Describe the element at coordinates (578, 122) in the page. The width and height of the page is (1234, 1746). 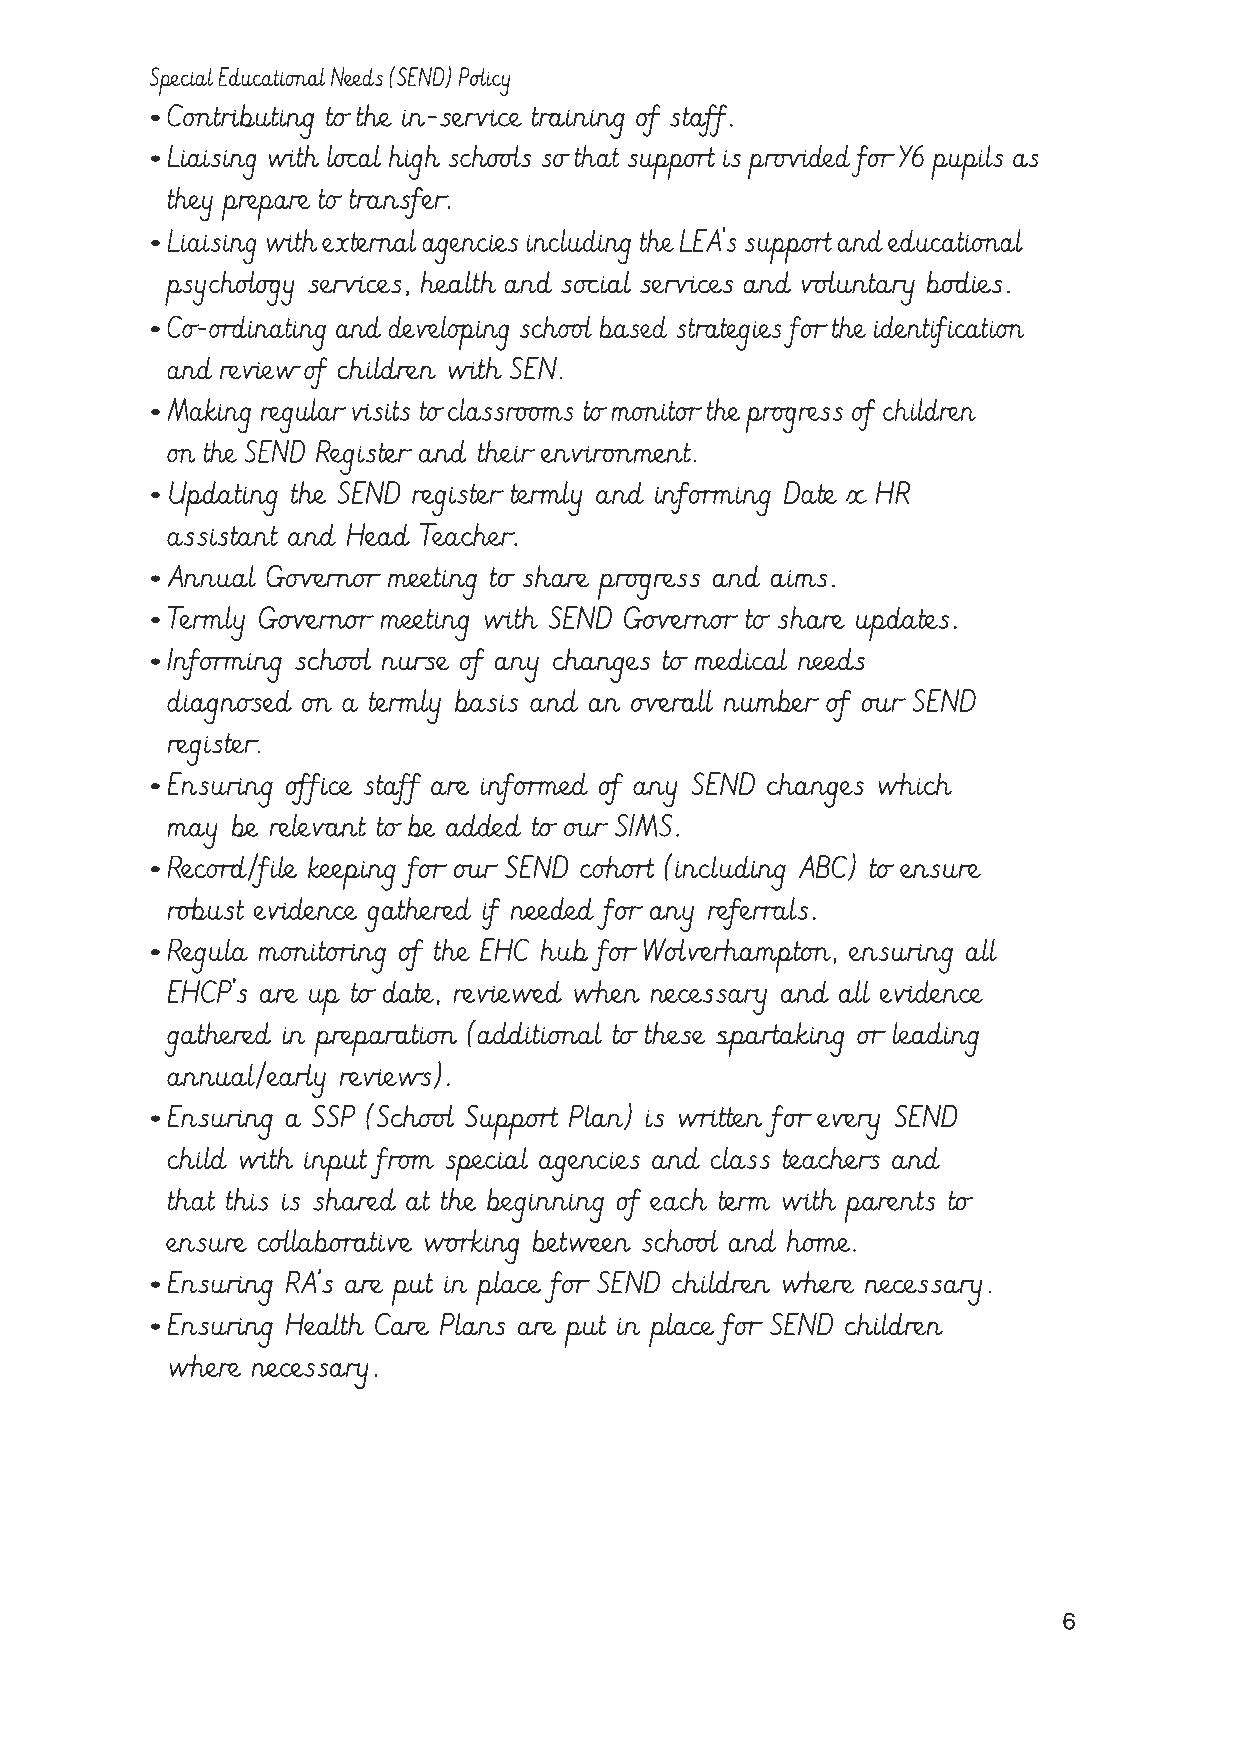
I see `training` at that location.
